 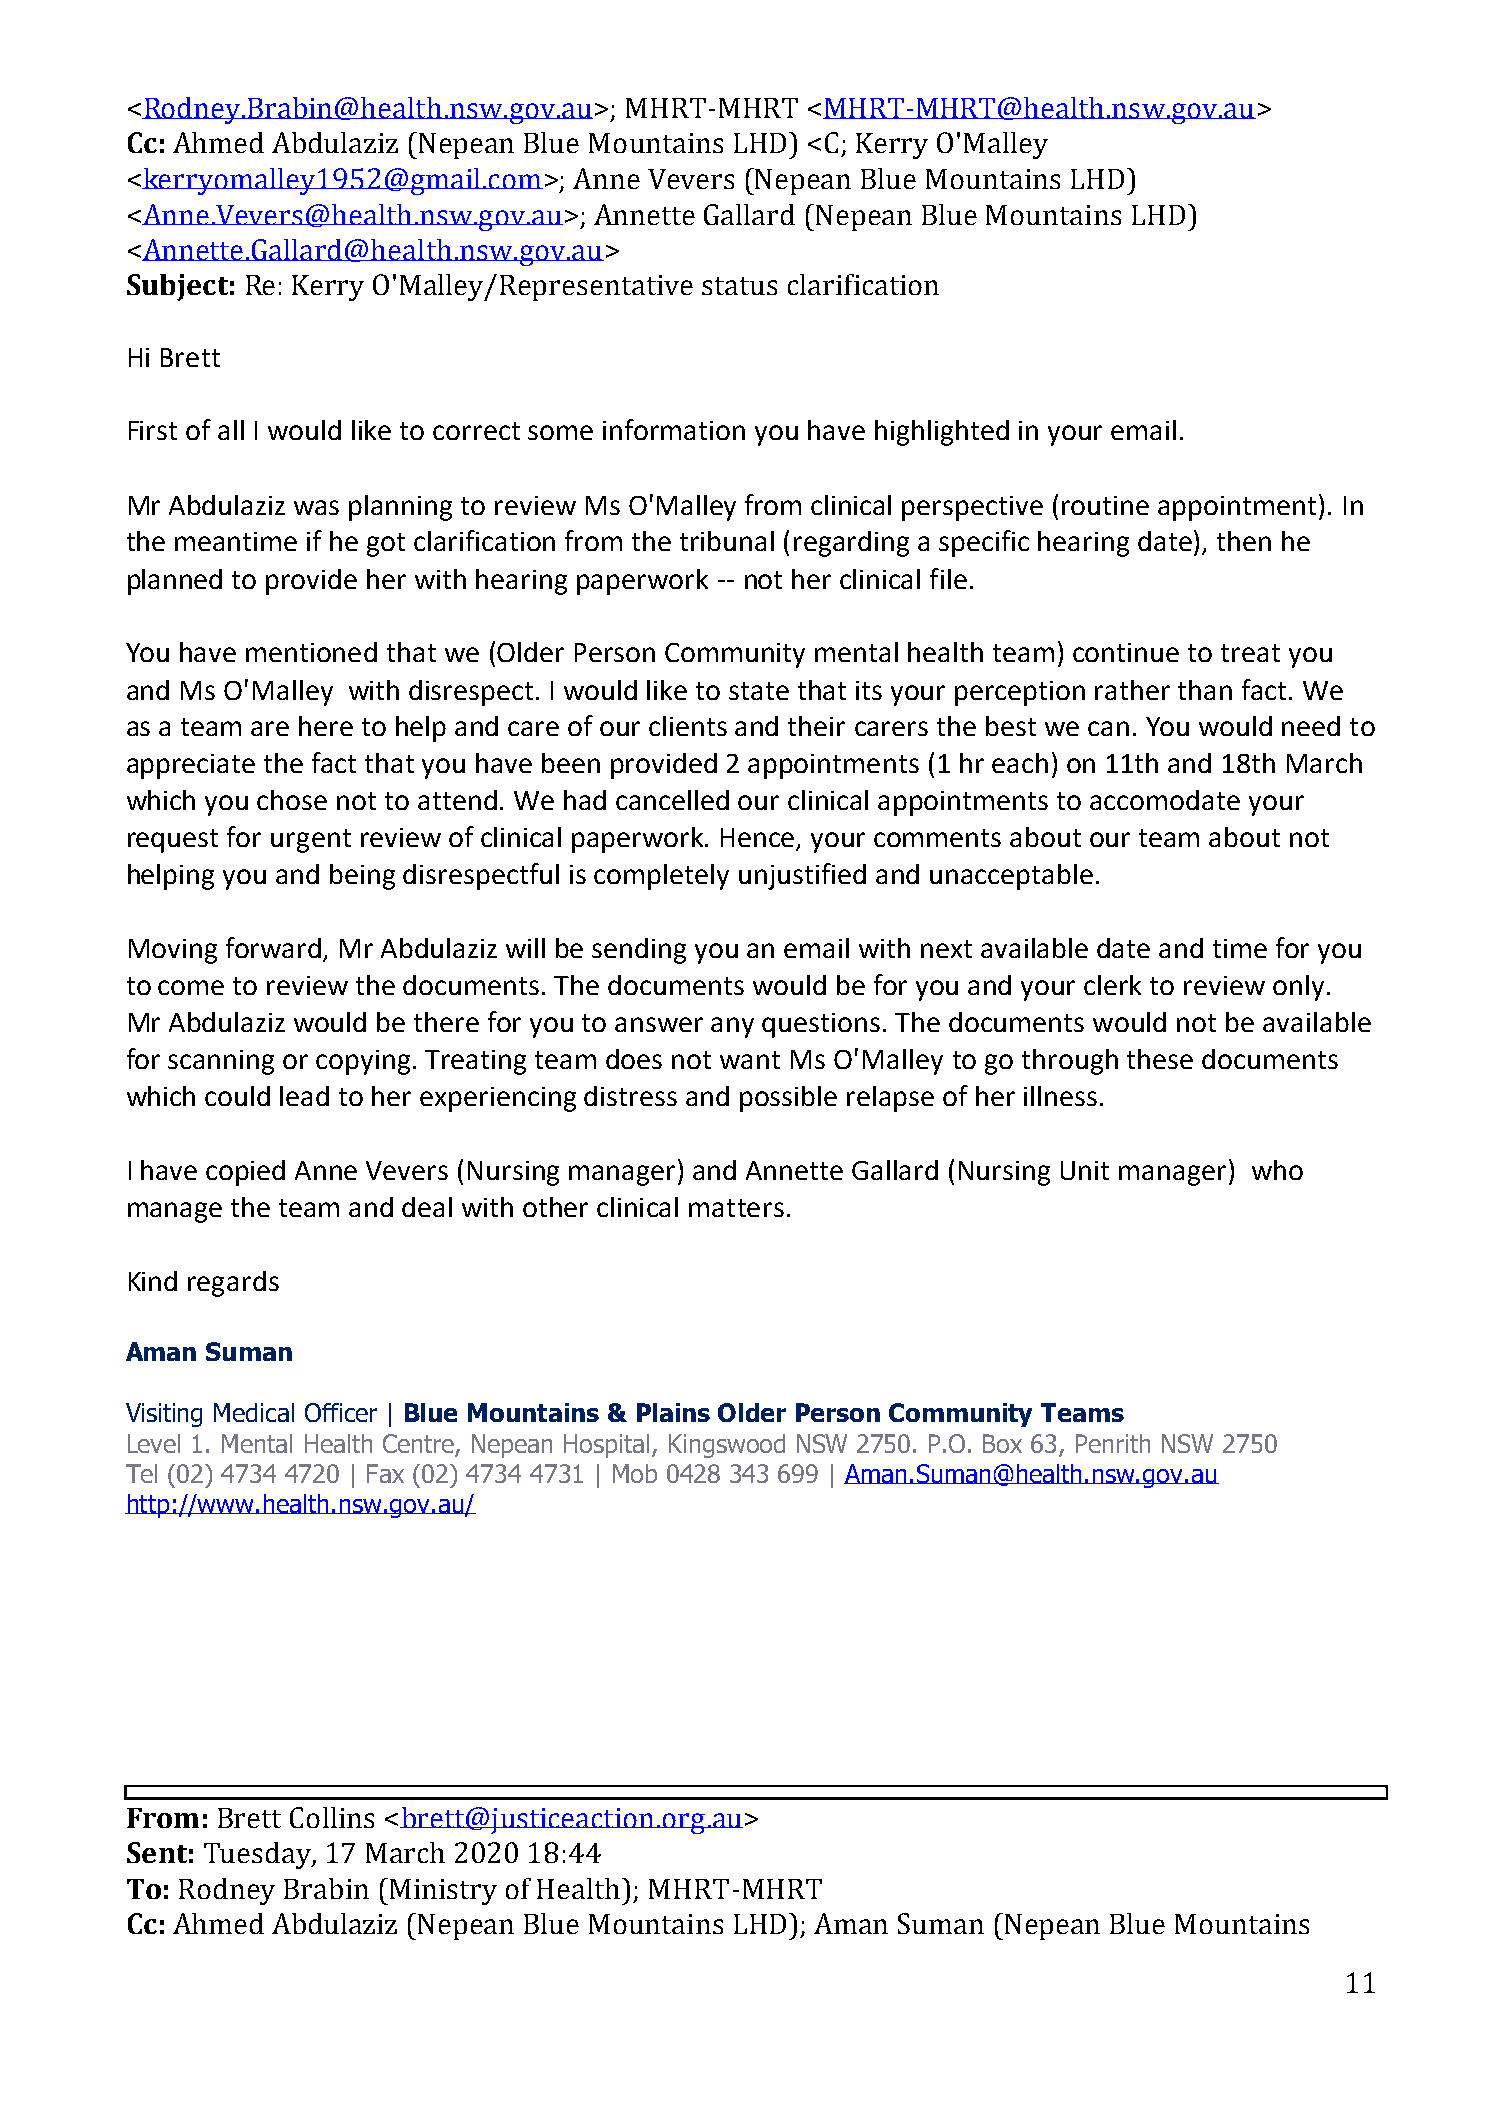 I want to click on mentioned, so click(x=311, y=652).
